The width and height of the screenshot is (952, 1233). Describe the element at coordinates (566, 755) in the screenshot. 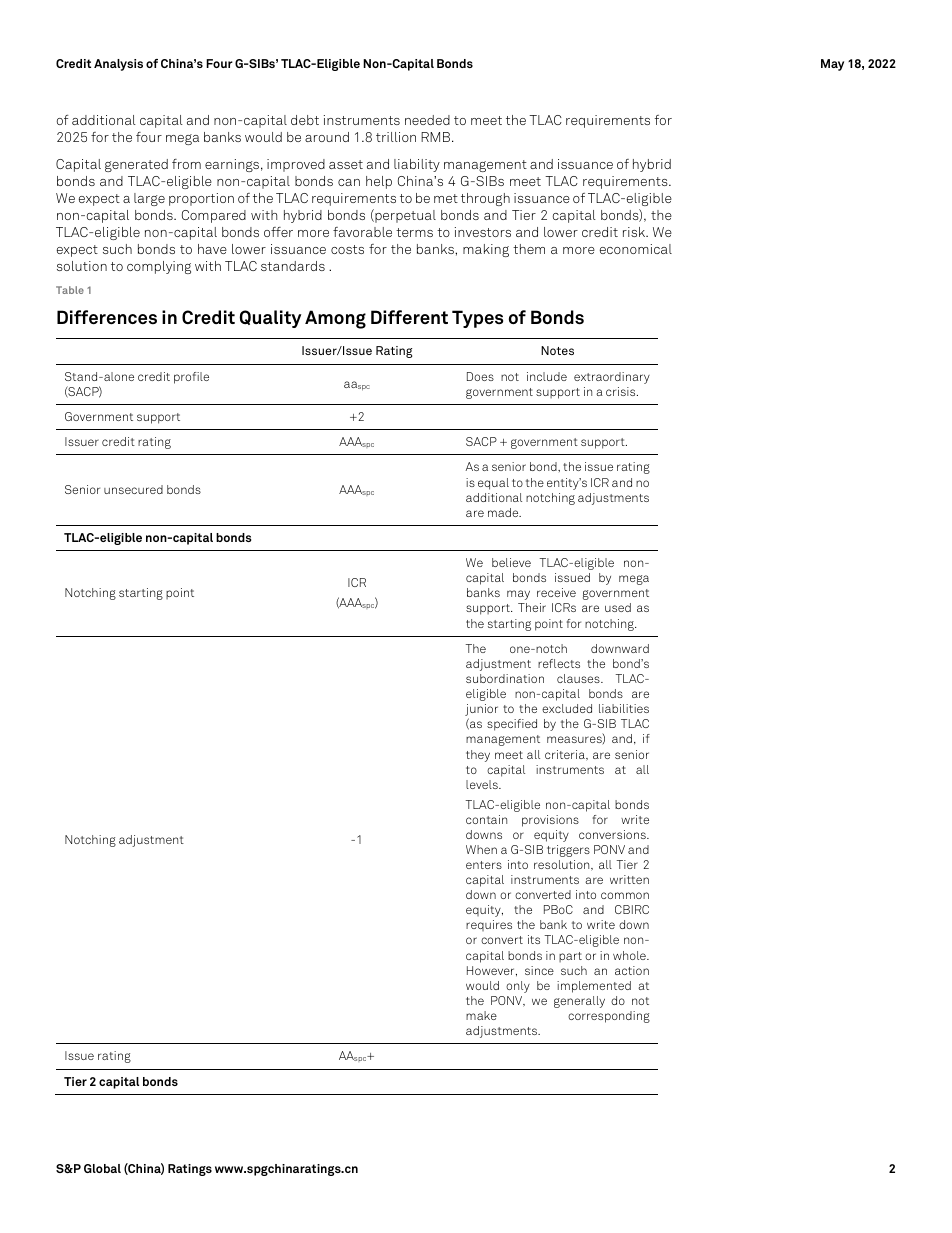

I see `criteria` at that location.
